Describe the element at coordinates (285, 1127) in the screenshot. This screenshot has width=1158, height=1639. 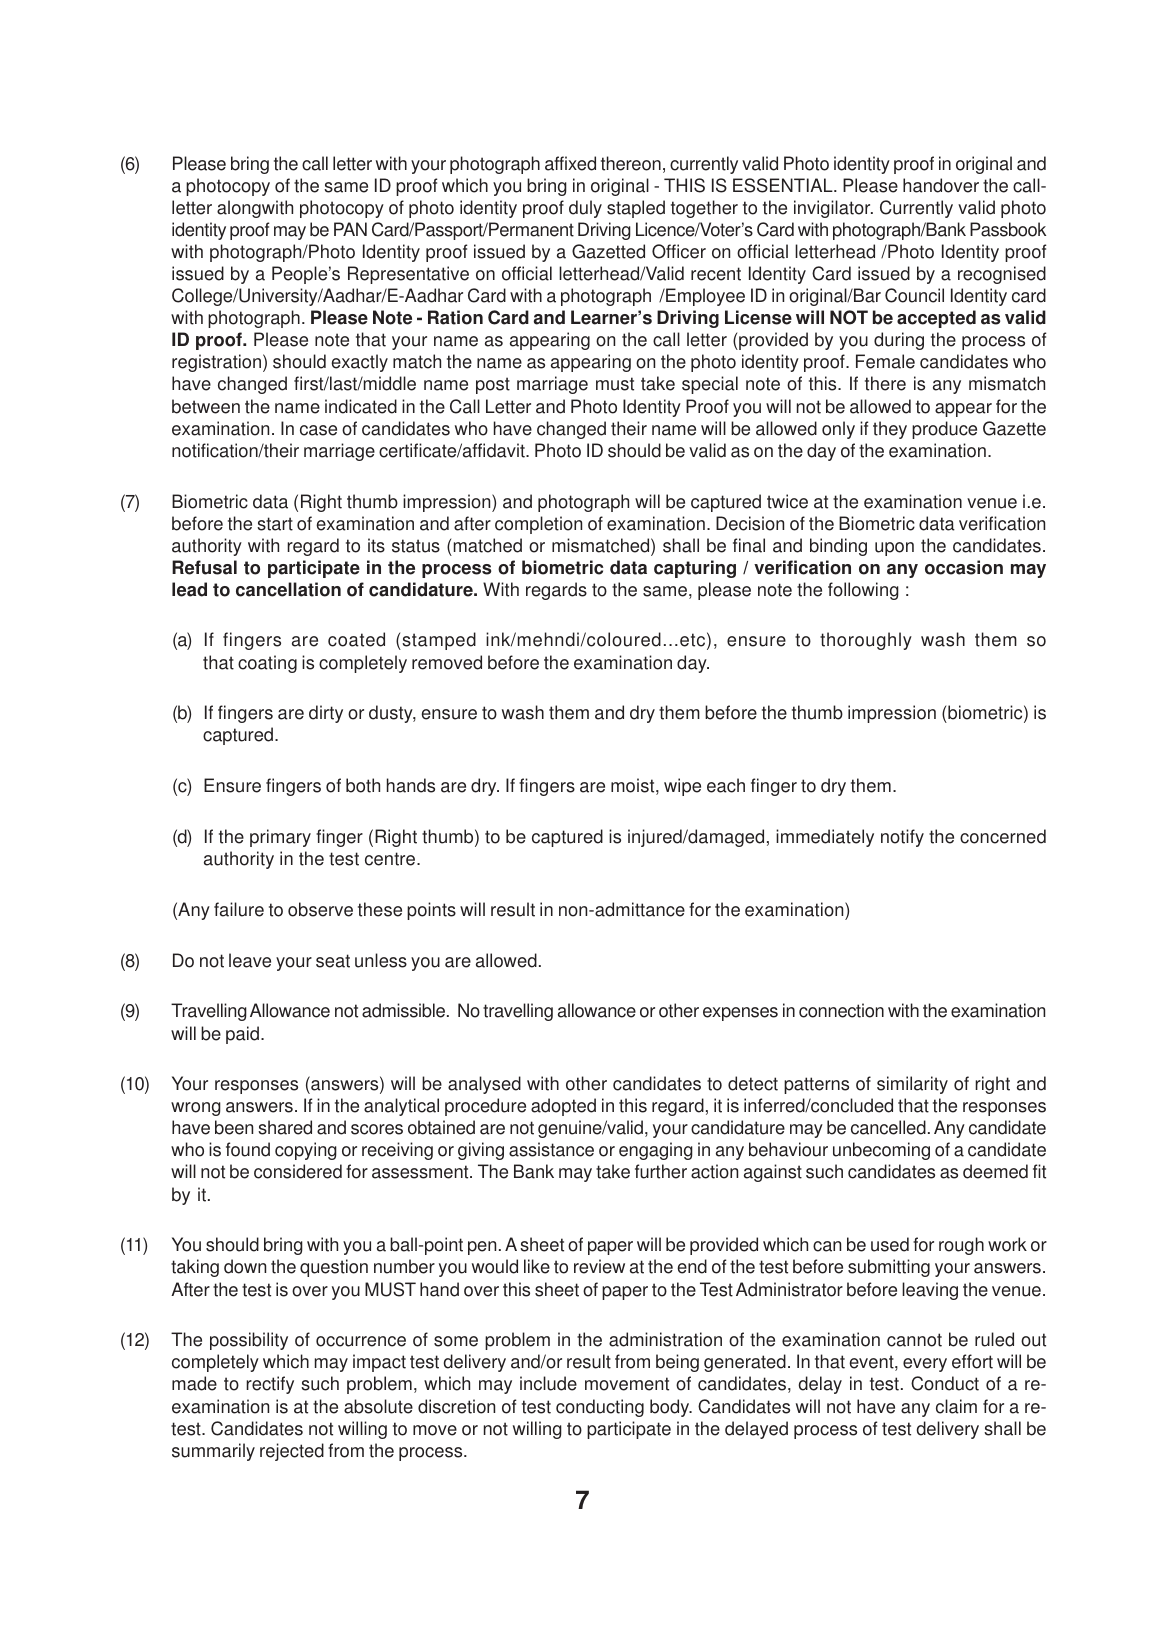
I see `shared` at that location.
